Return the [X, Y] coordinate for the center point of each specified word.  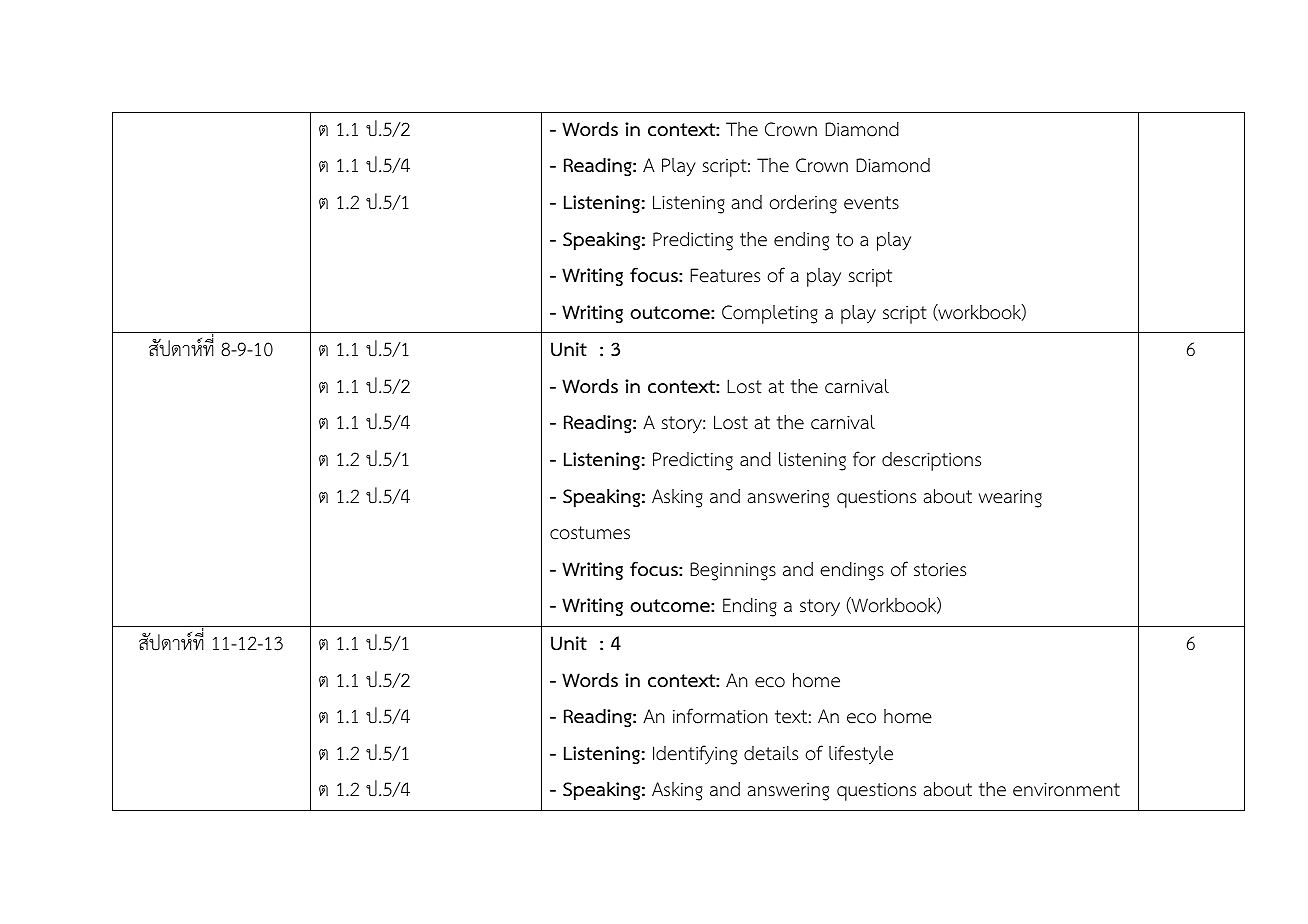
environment [1066, 790]
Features [725, 275]
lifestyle [861, 754]
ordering [803, 204]
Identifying [695, 755]
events [871, 203]
